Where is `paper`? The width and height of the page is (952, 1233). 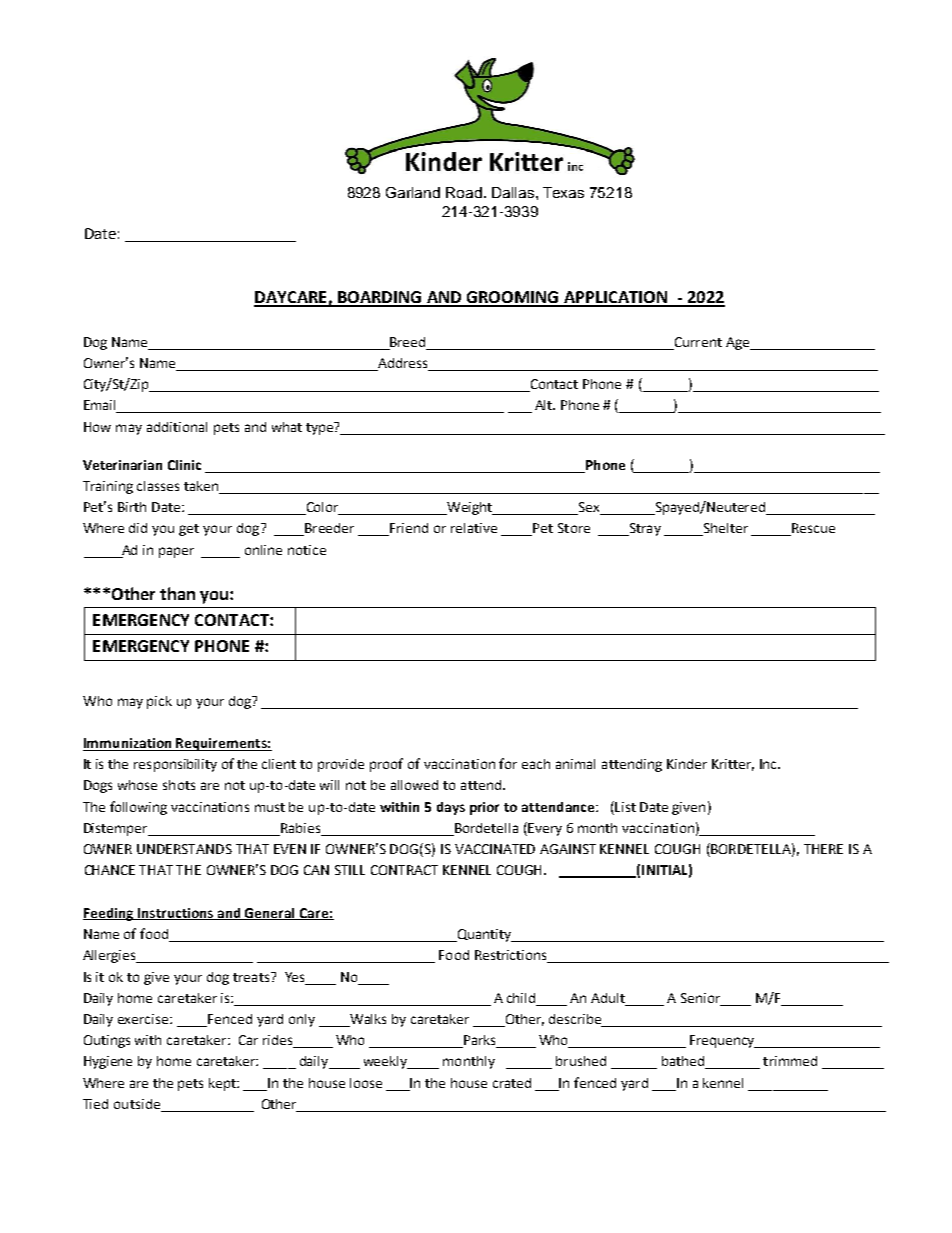
paper is located at coordinates (176, 552).
